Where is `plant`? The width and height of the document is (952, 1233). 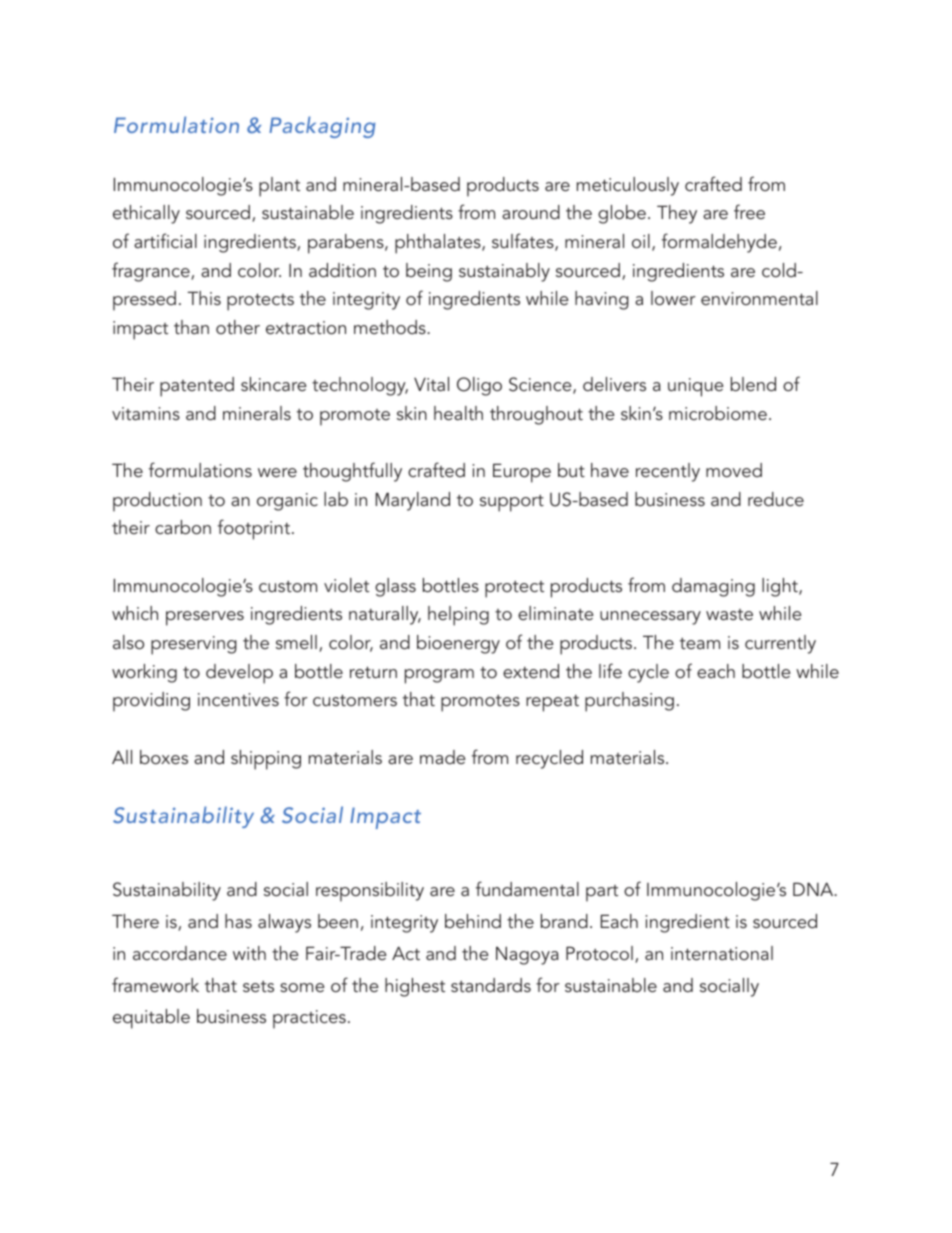 plant is located at coordinates (279, 187).
